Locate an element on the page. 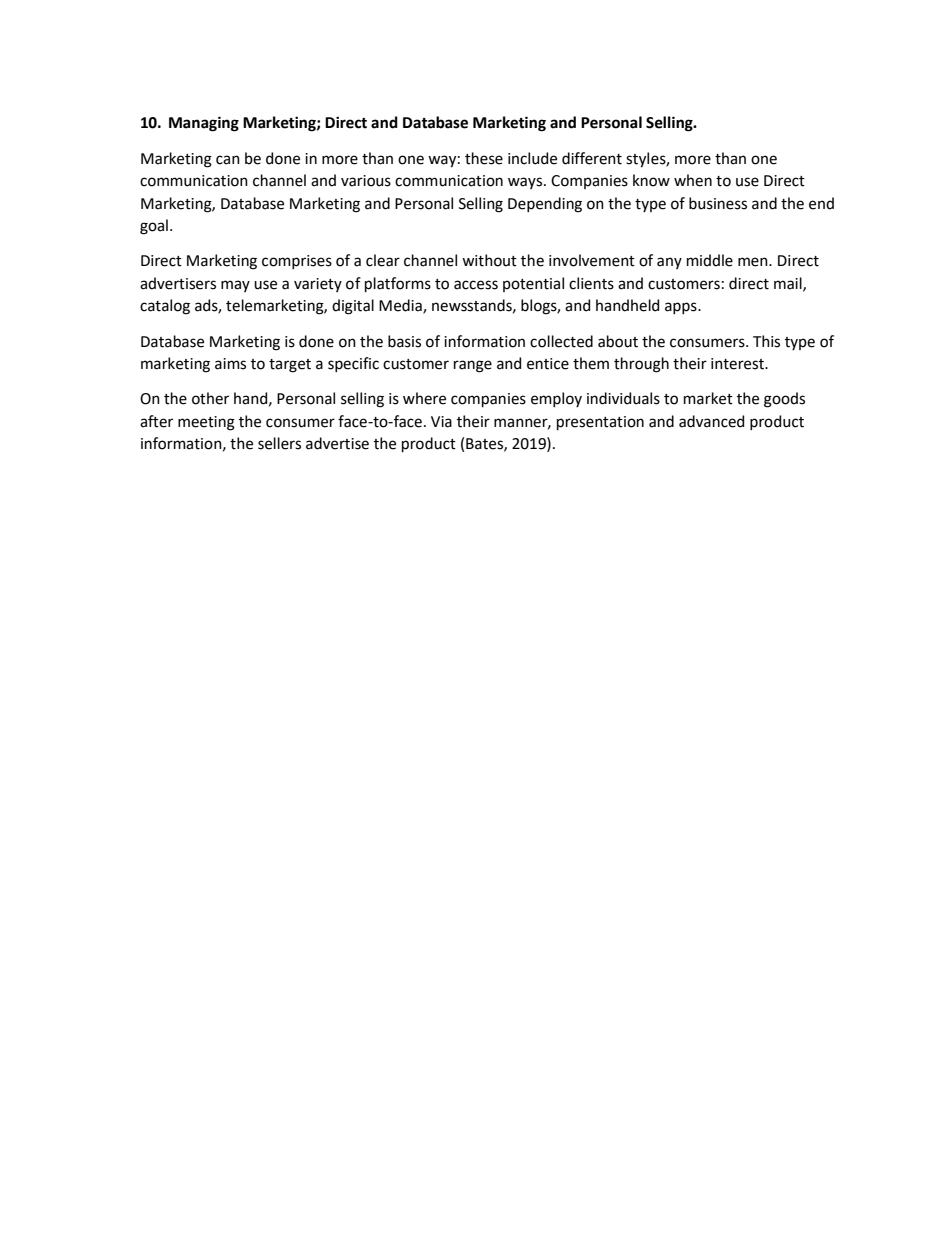  basis is located at coordinates (404, 341).
